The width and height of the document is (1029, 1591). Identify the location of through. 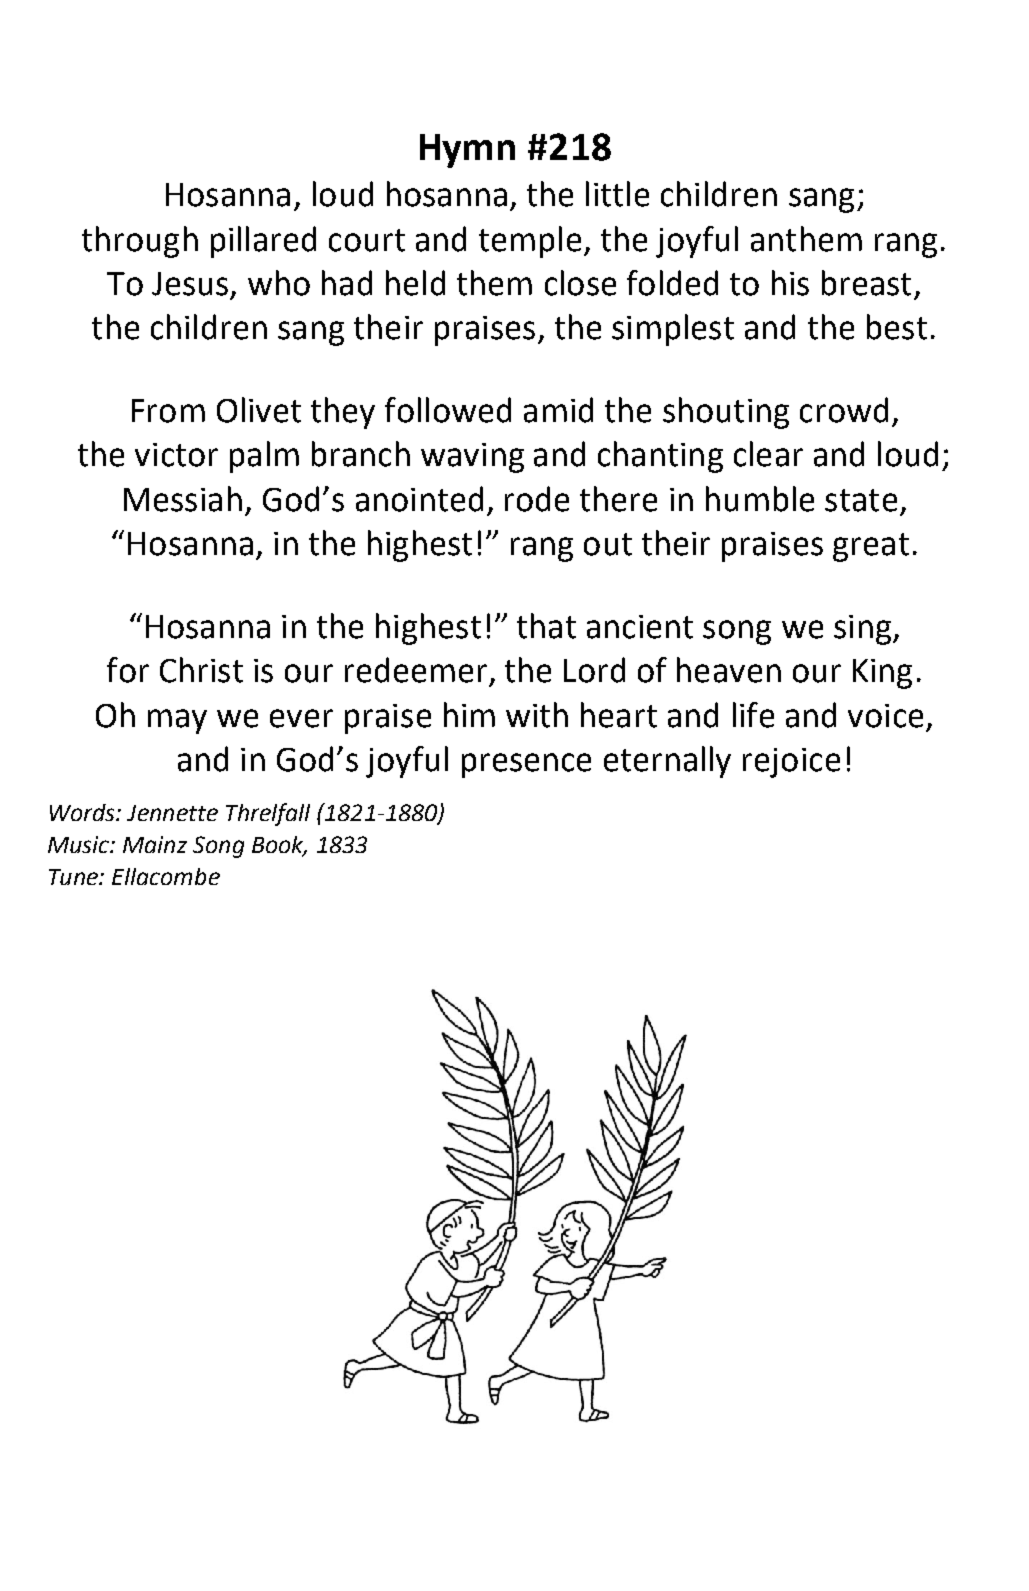
(140, 242).
